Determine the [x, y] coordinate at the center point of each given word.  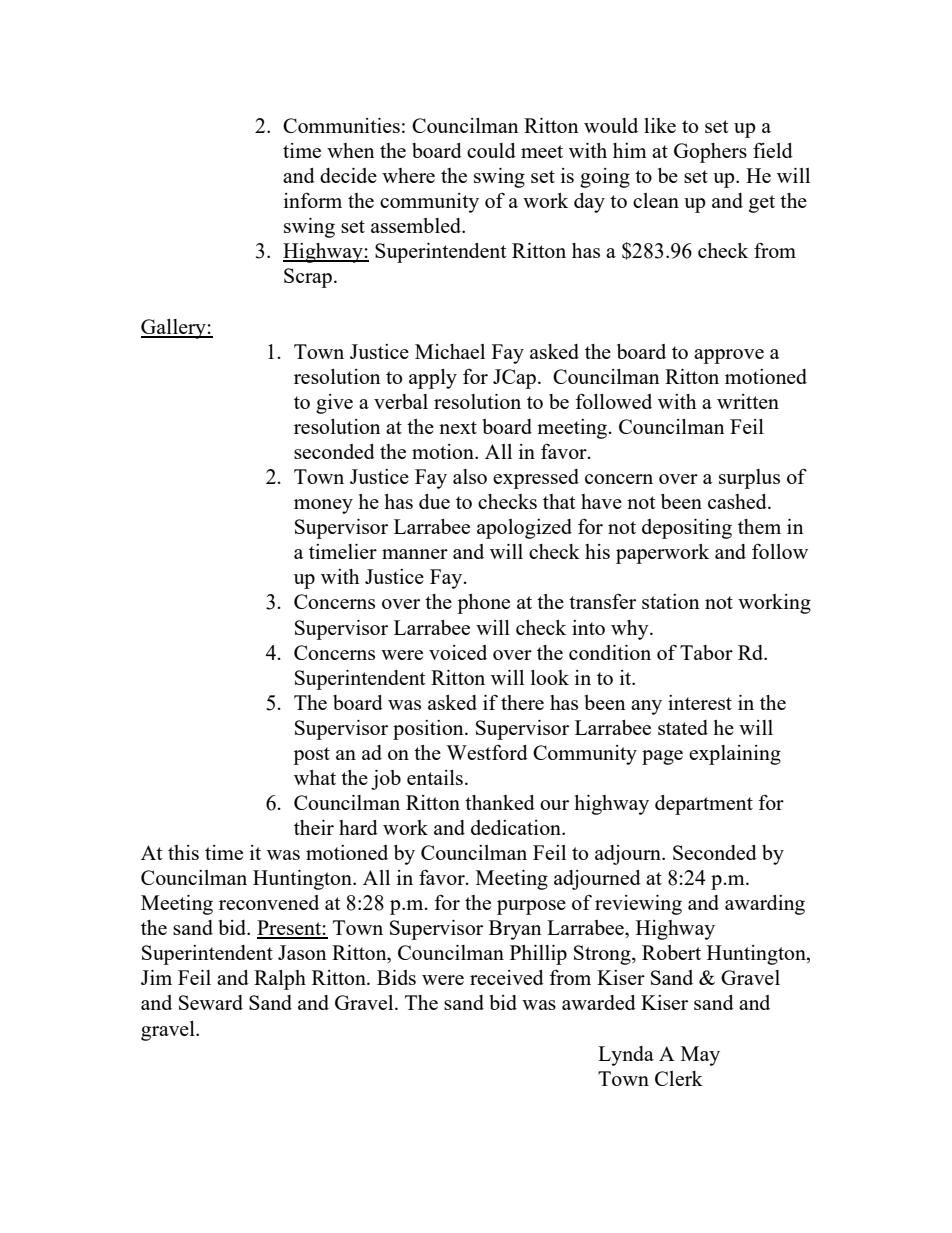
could [491, 150]
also [470, 476]
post [311, 756]
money [323, 506]
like [660, 125]
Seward [211, 1002]
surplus [749, 479]
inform [313, 200]
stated [683, 727]
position [429, 730]
